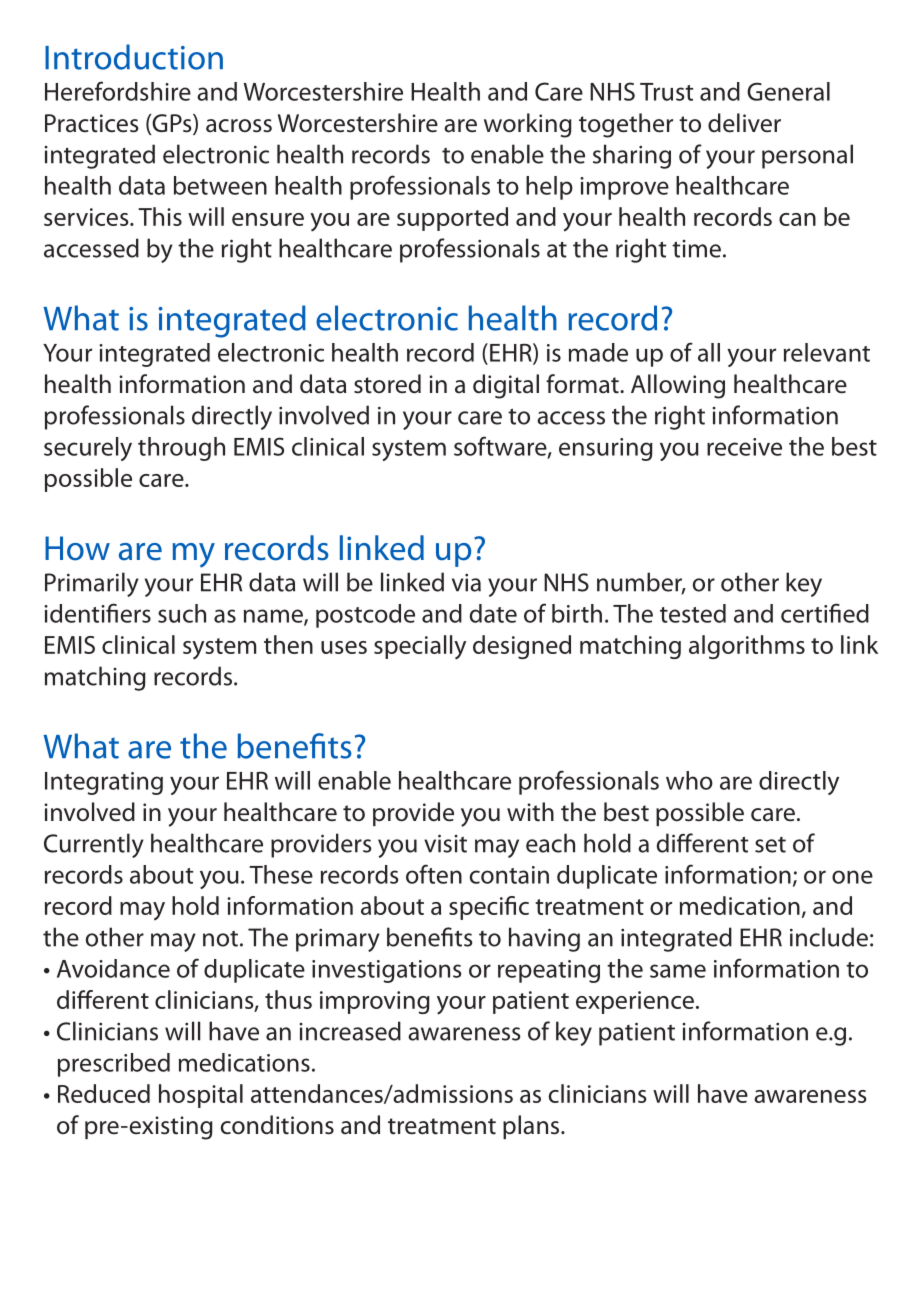 Image resolution: width=924 pixels, height=1307 pixels. I want to click on certified, so click(825, 613).
